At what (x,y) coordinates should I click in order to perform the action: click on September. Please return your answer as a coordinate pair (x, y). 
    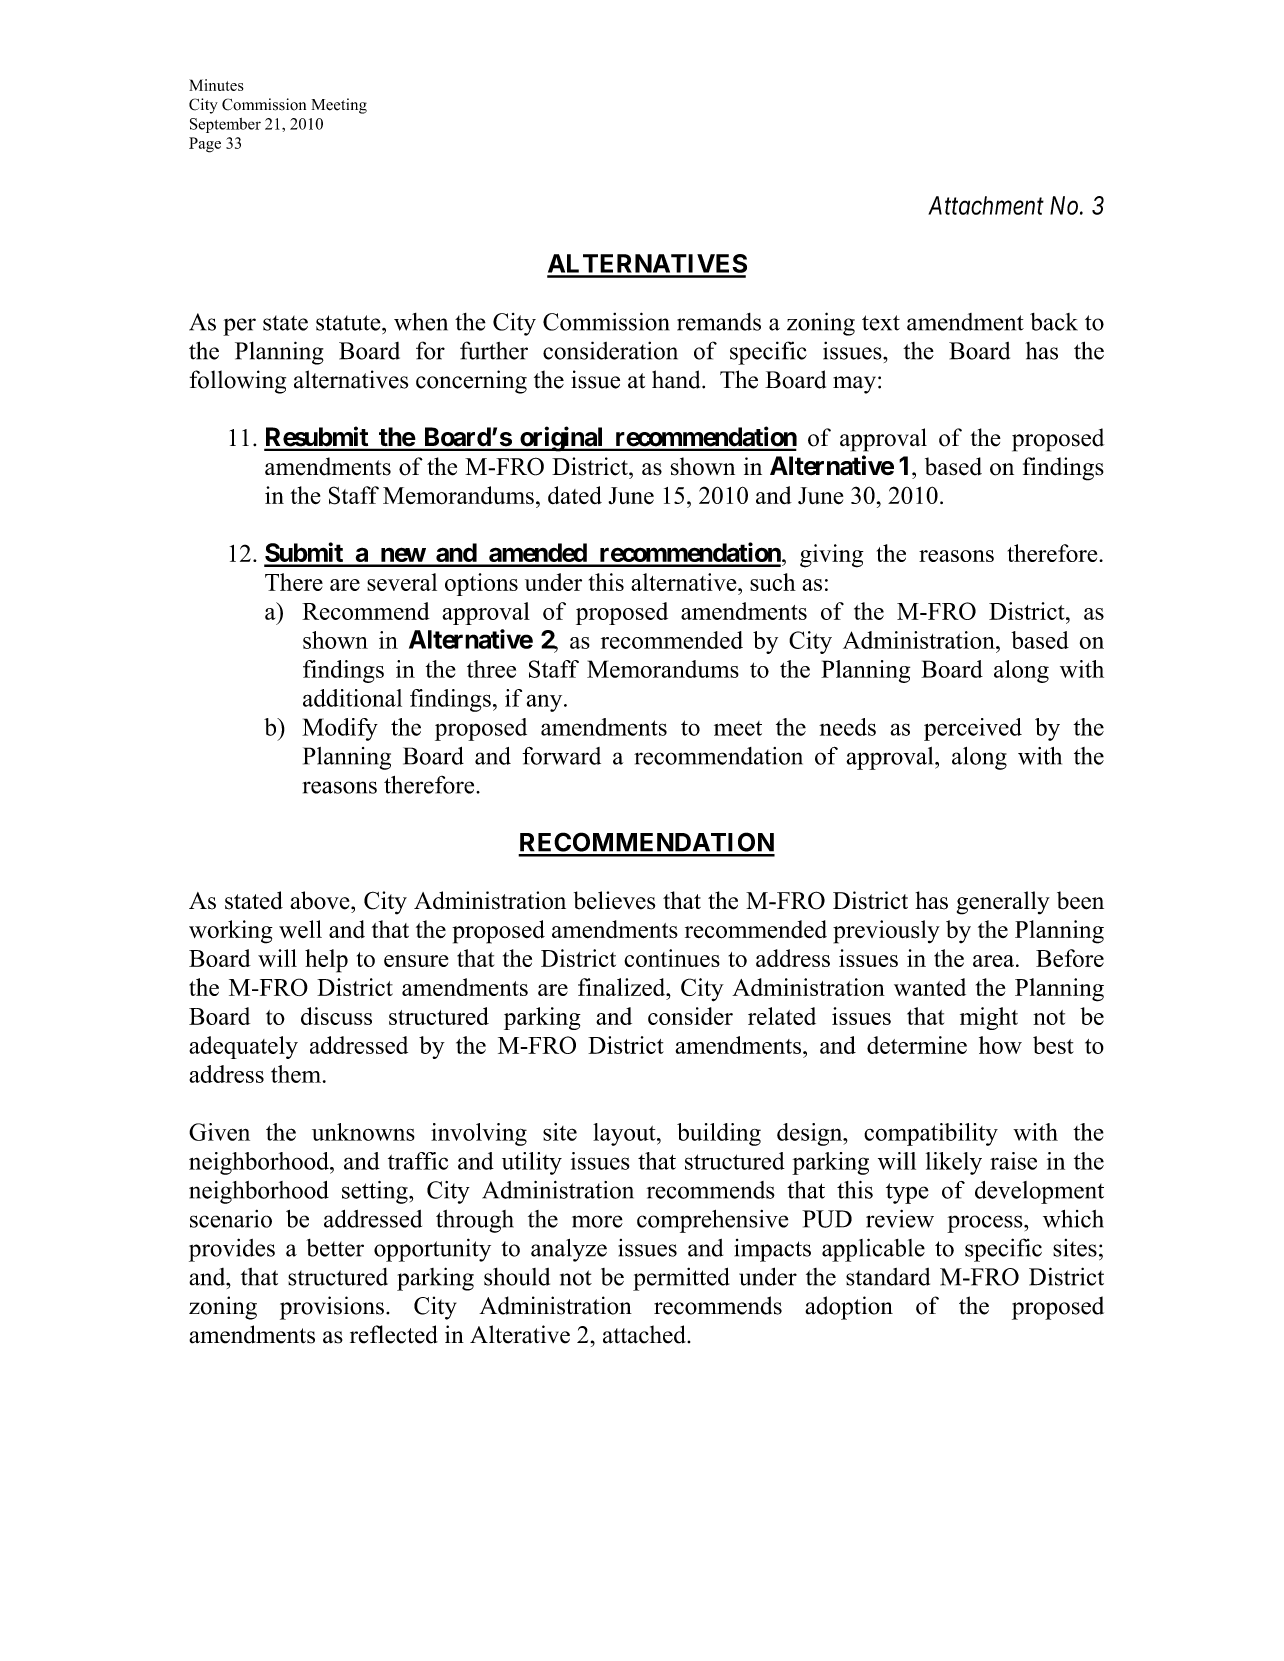
    Looking at the image, I should click on (225, 125).
